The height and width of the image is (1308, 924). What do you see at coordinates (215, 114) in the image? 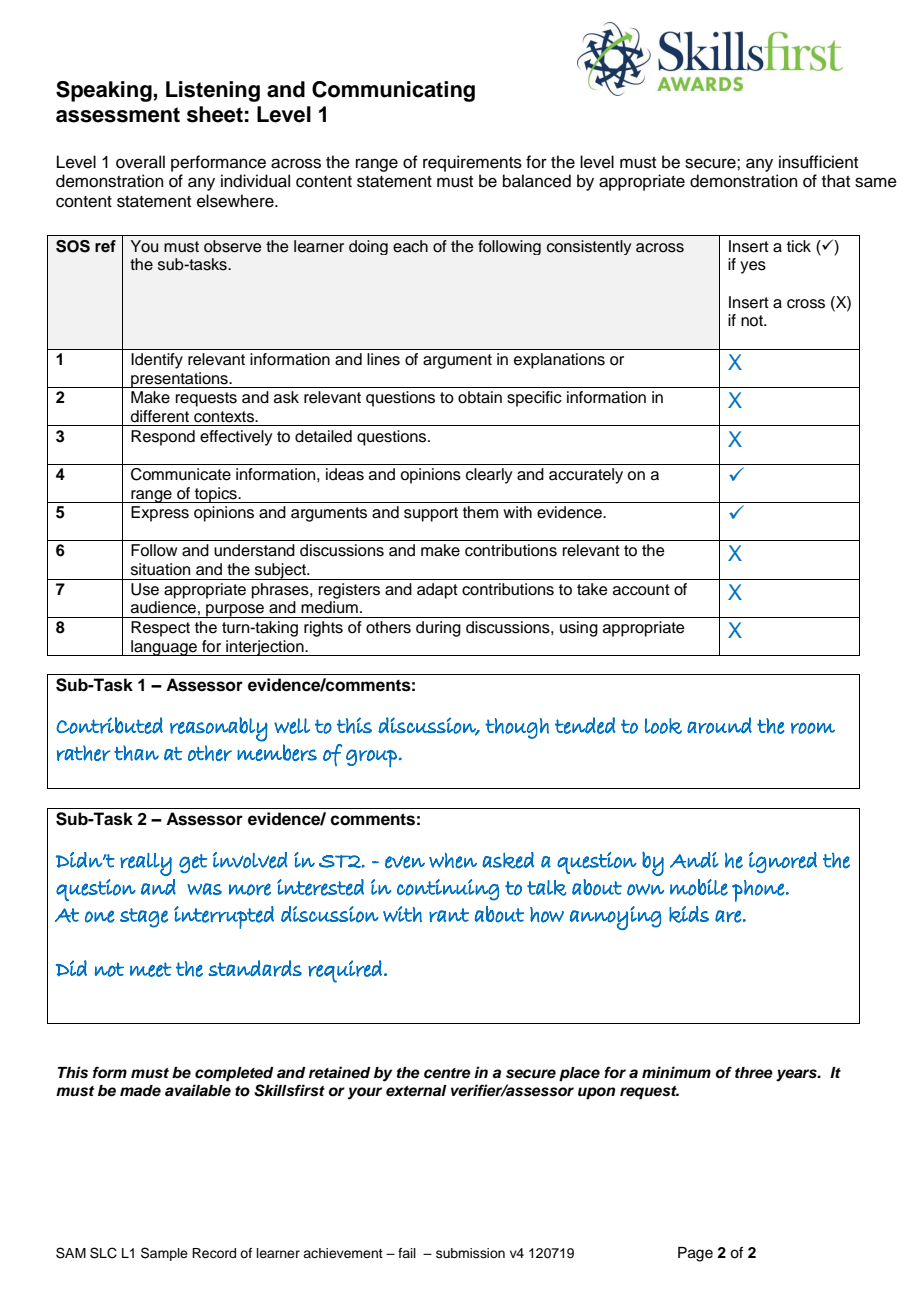
I see `sheet` at bounding box center [215, 114].
